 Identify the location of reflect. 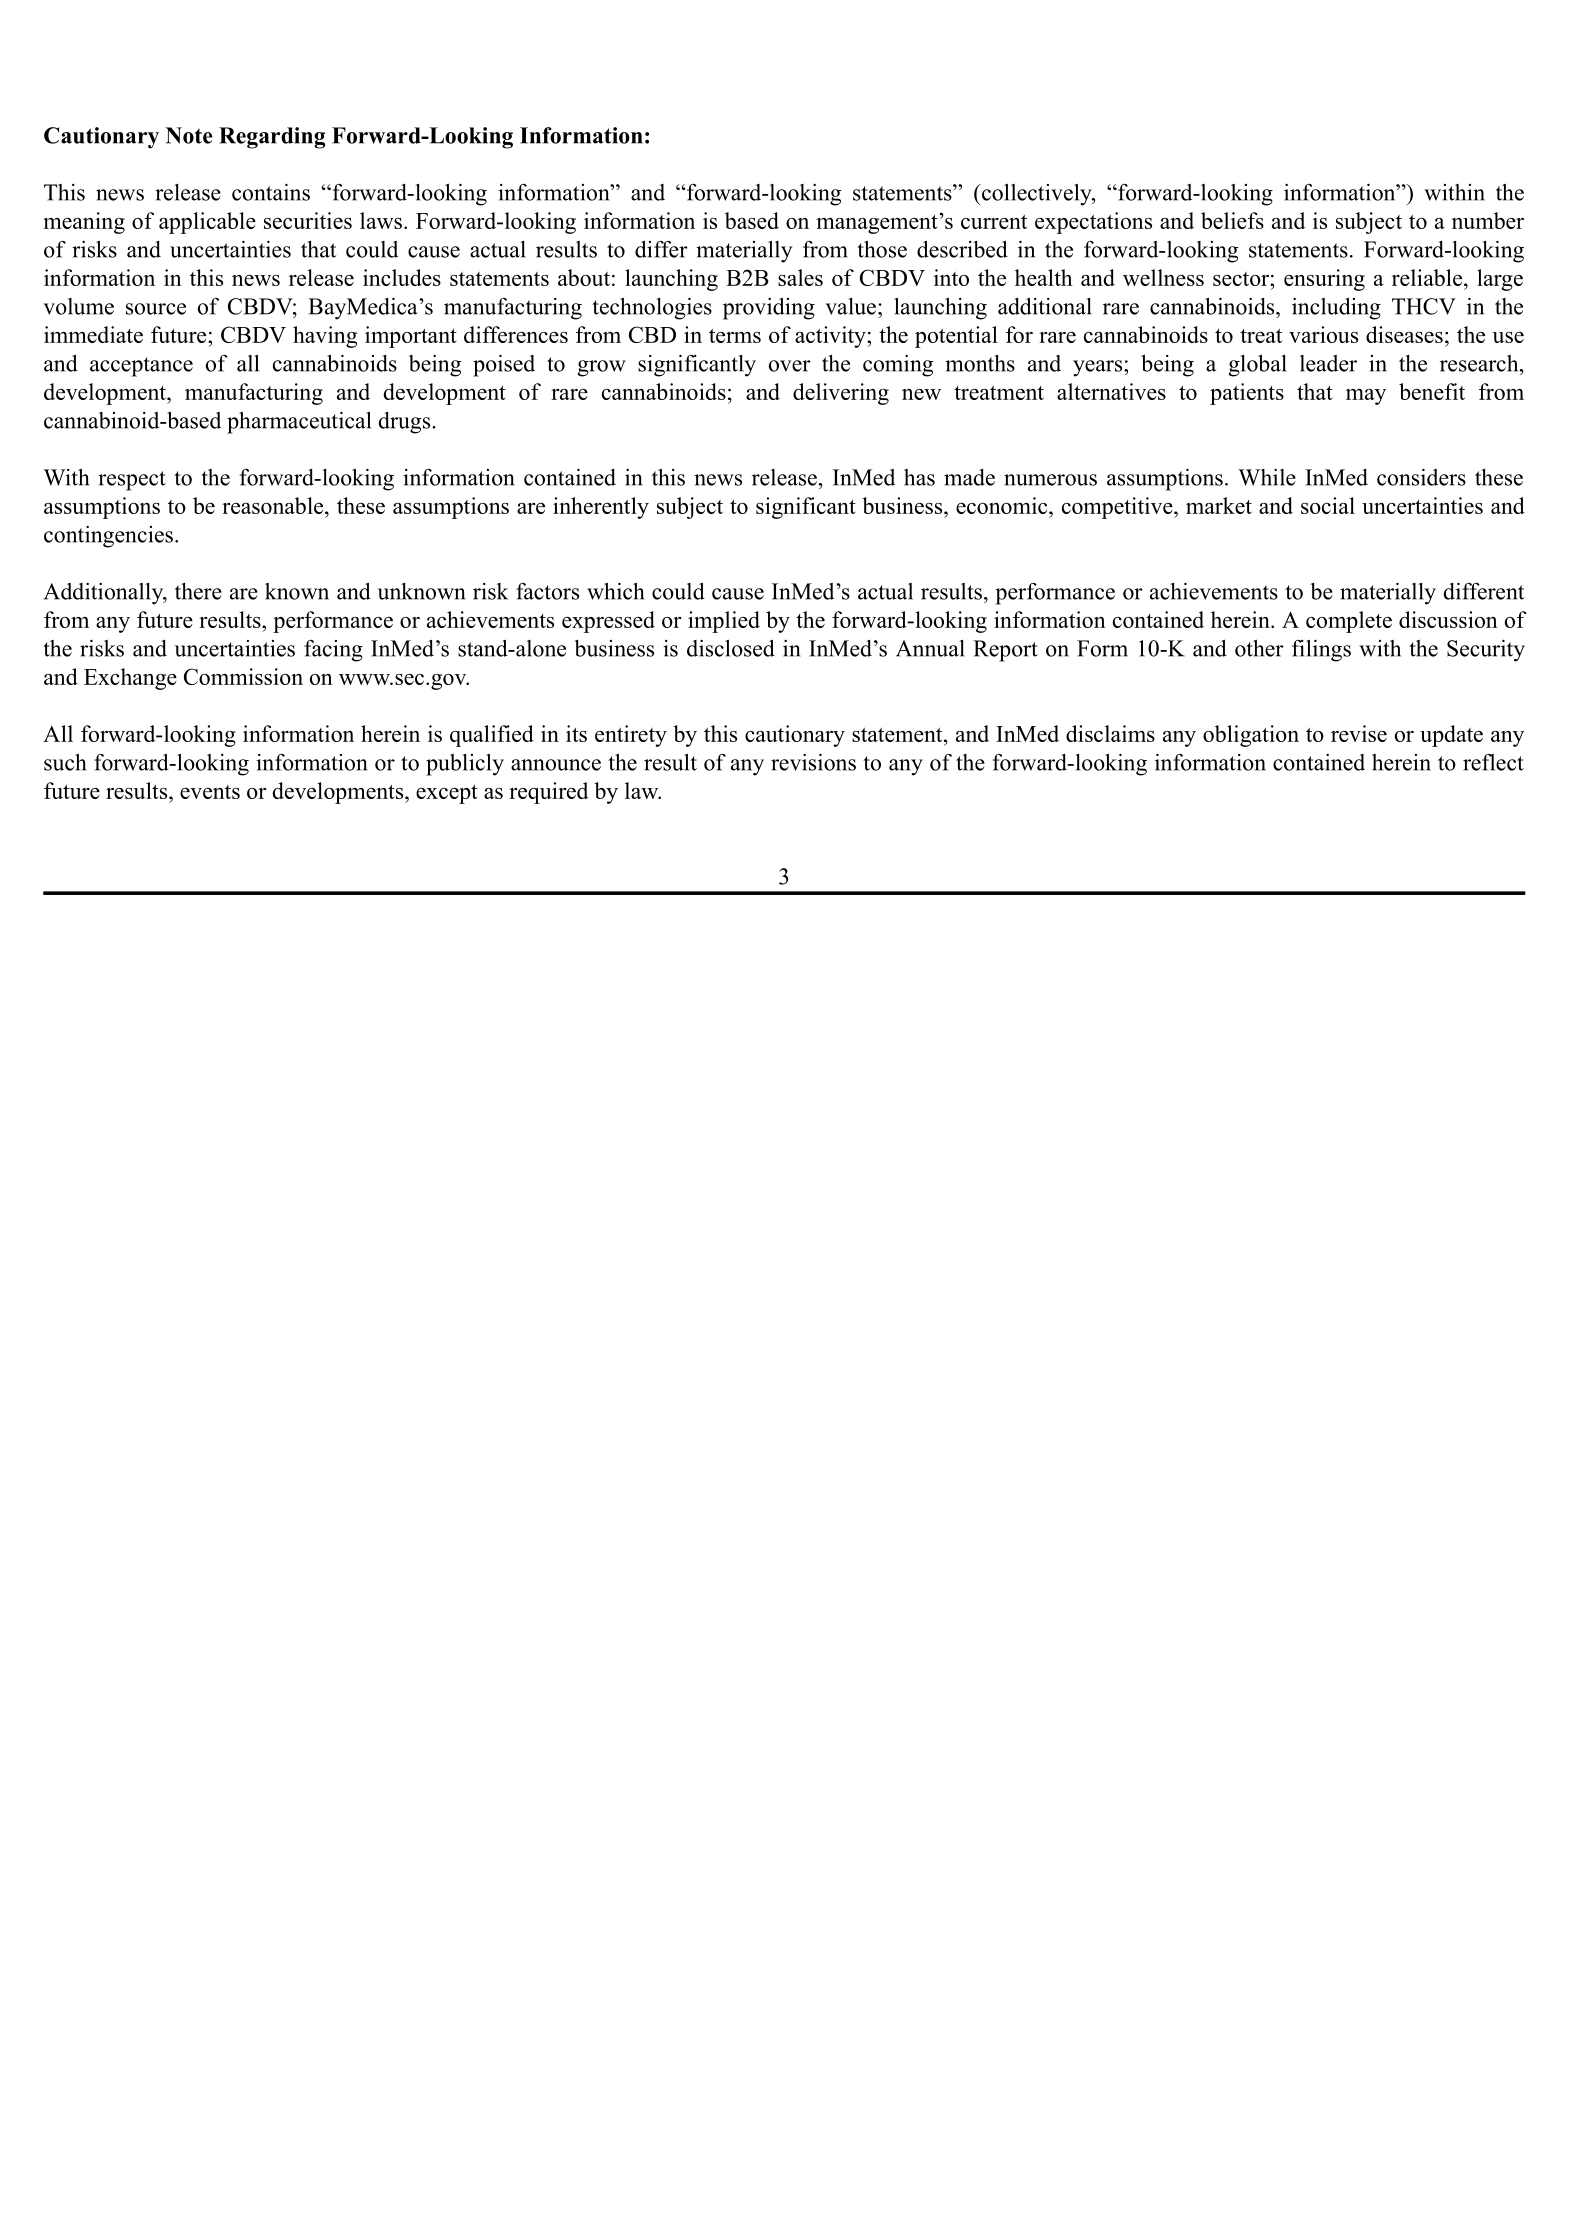
(1493, 762).
